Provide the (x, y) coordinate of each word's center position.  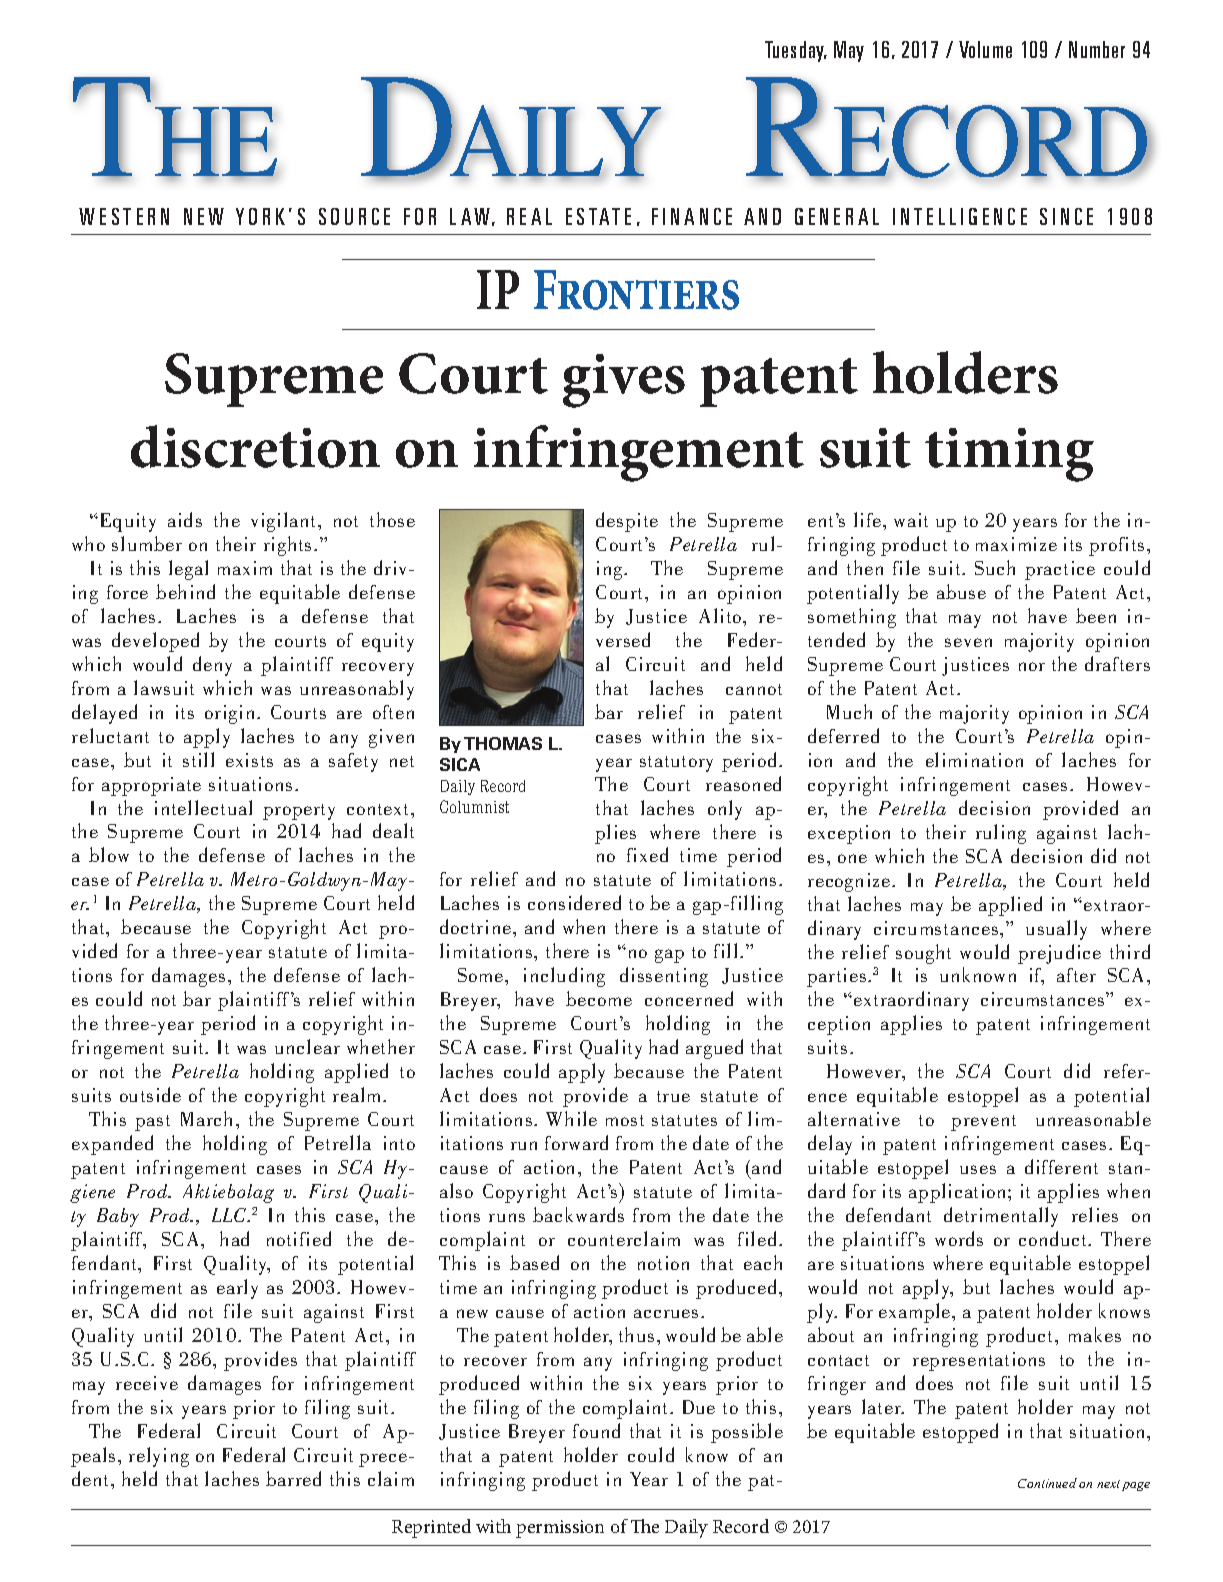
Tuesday (796, 51)
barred (293, 1478)
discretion (255, 446)
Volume (985, 49)
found (596, 1430)
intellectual (203, 807)
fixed (647, 854)
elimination (974, 759)
